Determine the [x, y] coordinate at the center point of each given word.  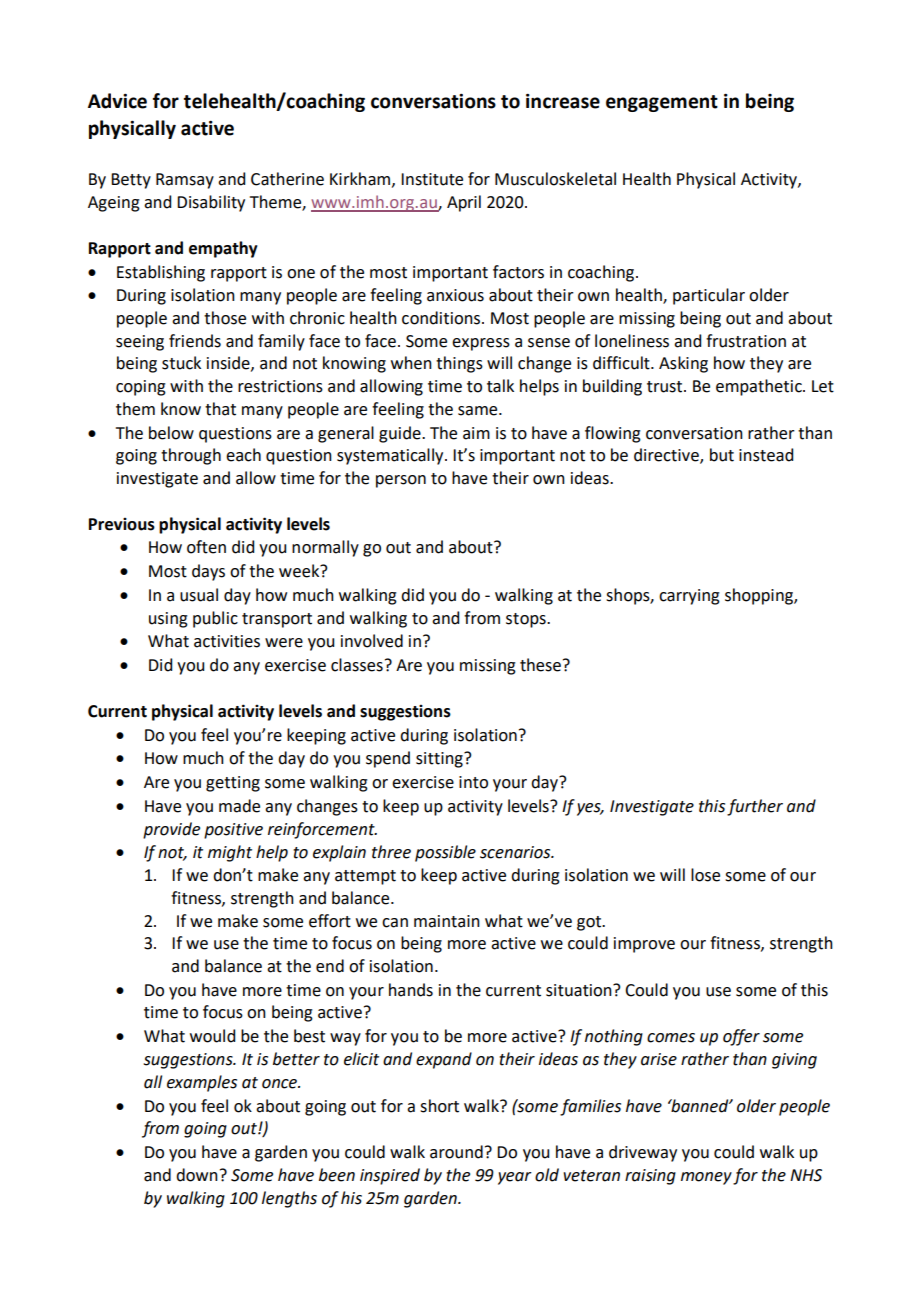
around [456, 1152]
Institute [432, 179]
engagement [662, 103]
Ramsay [185, 181]
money [706, 1178]
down [197, 1175]
